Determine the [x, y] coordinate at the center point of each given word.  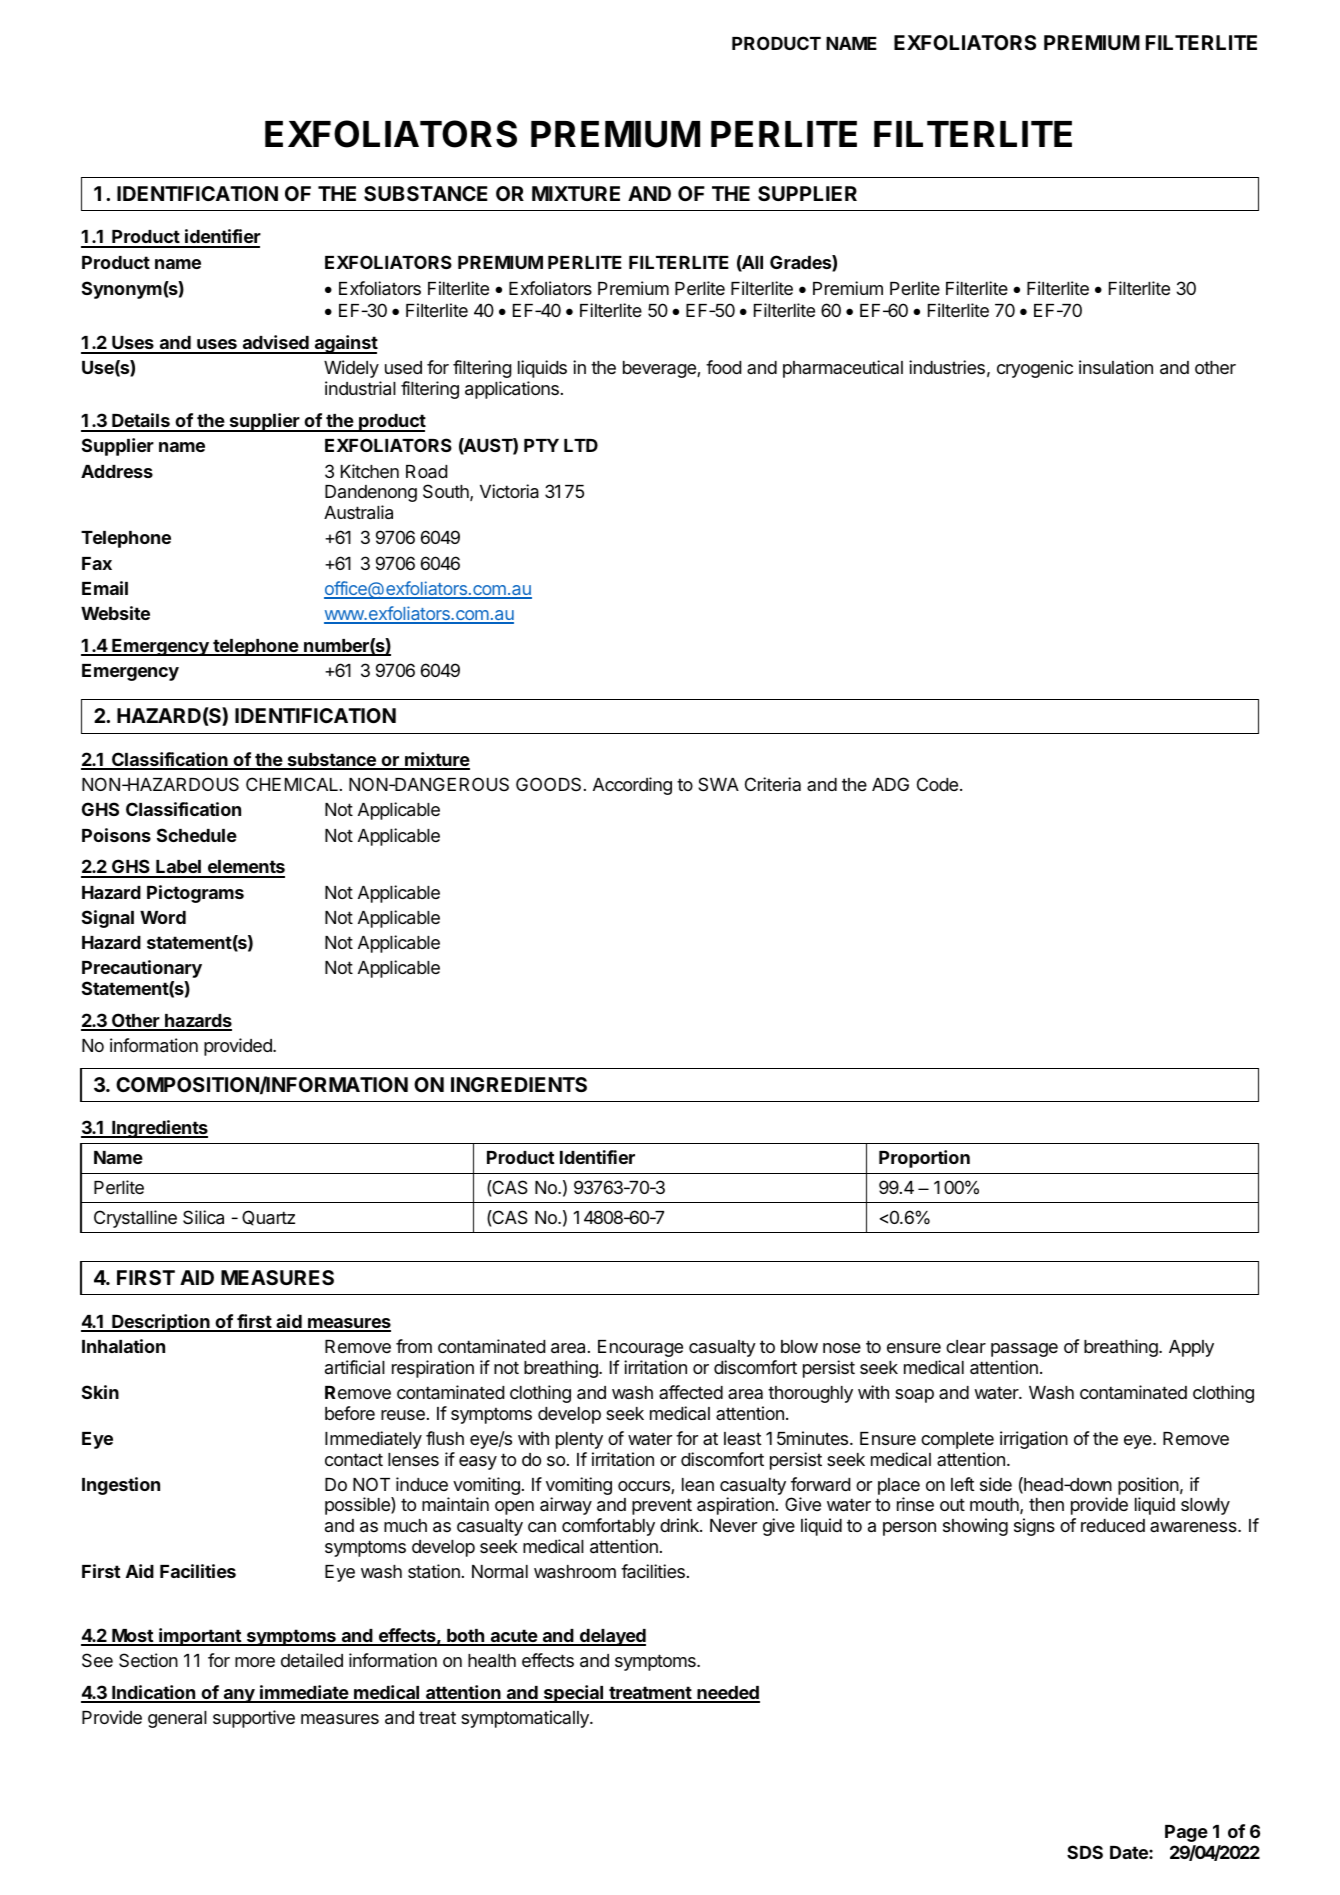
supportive [254, 1719]
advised [276, 344]
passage [1024, 1350]
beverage [660, 369]
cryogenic [1035, 369]
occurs [645, 1487]
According [632, 786]
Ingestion [121, 1486]
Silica [203, 1217]
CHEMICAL [293, 784]
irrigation [1034, 1440]
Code [939, 784]
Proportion [924, 1159]
